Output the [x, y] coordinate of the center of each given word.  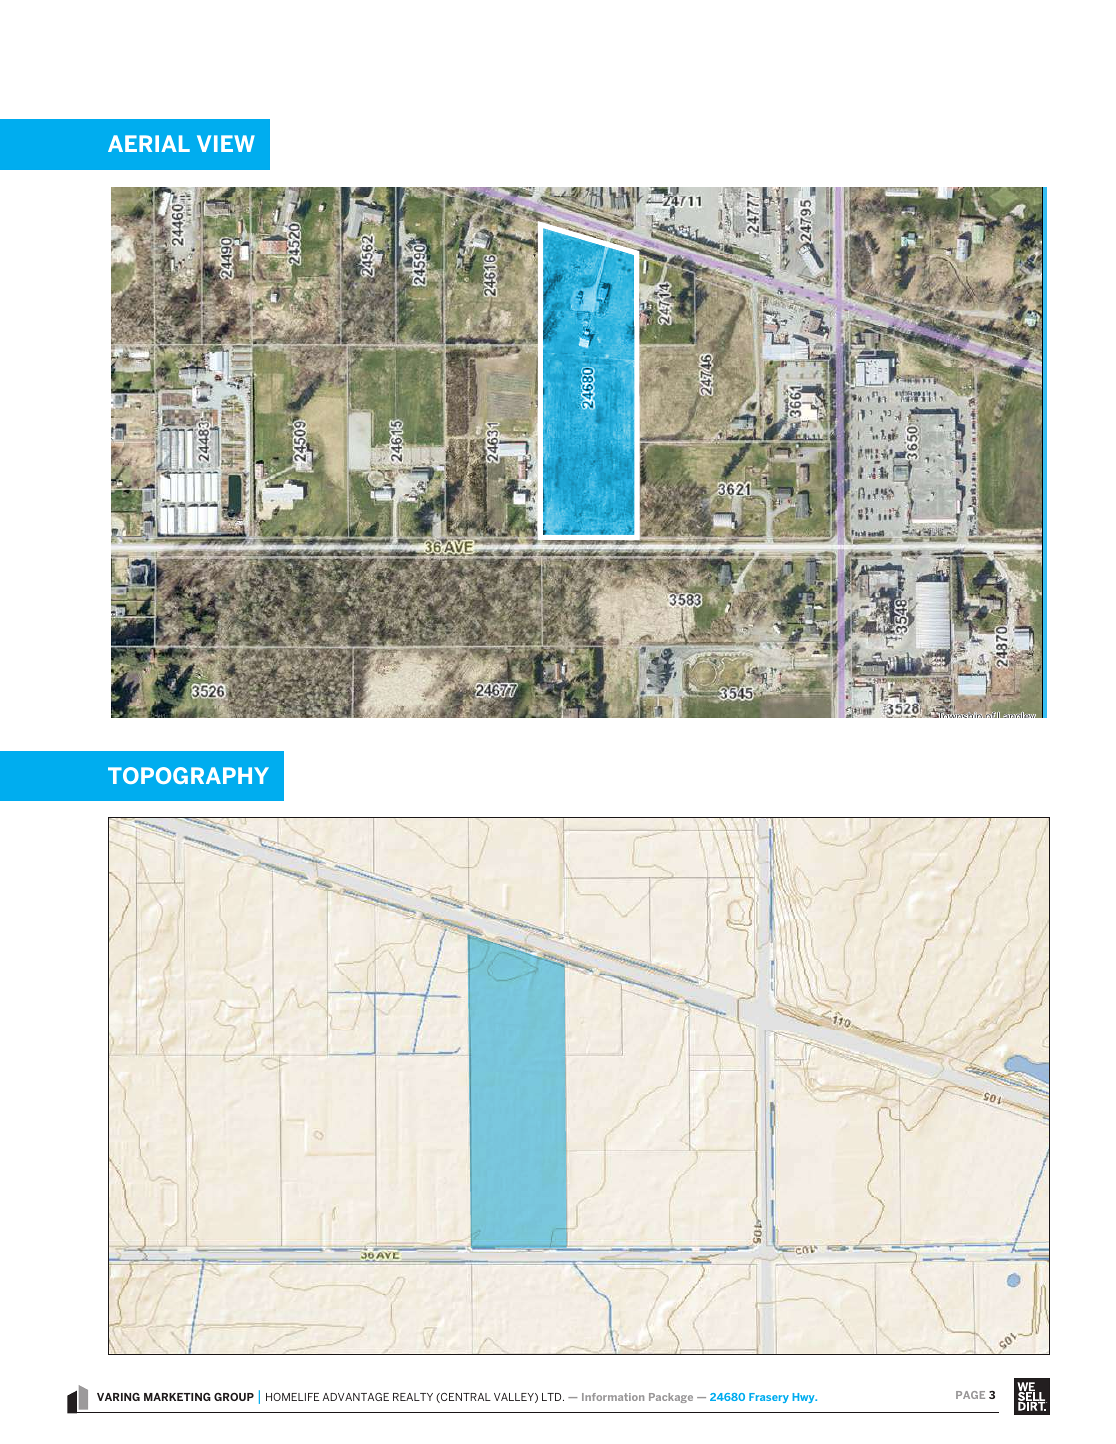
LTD [553, 1397]
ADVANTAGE [356, 1397]
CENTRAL [465, 1398]
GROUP [234, 1397]
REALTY [413, 1397]
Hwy [805, 1398]
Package [671, 1398]
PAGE [970, 1395]
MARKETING [177, 1397]
